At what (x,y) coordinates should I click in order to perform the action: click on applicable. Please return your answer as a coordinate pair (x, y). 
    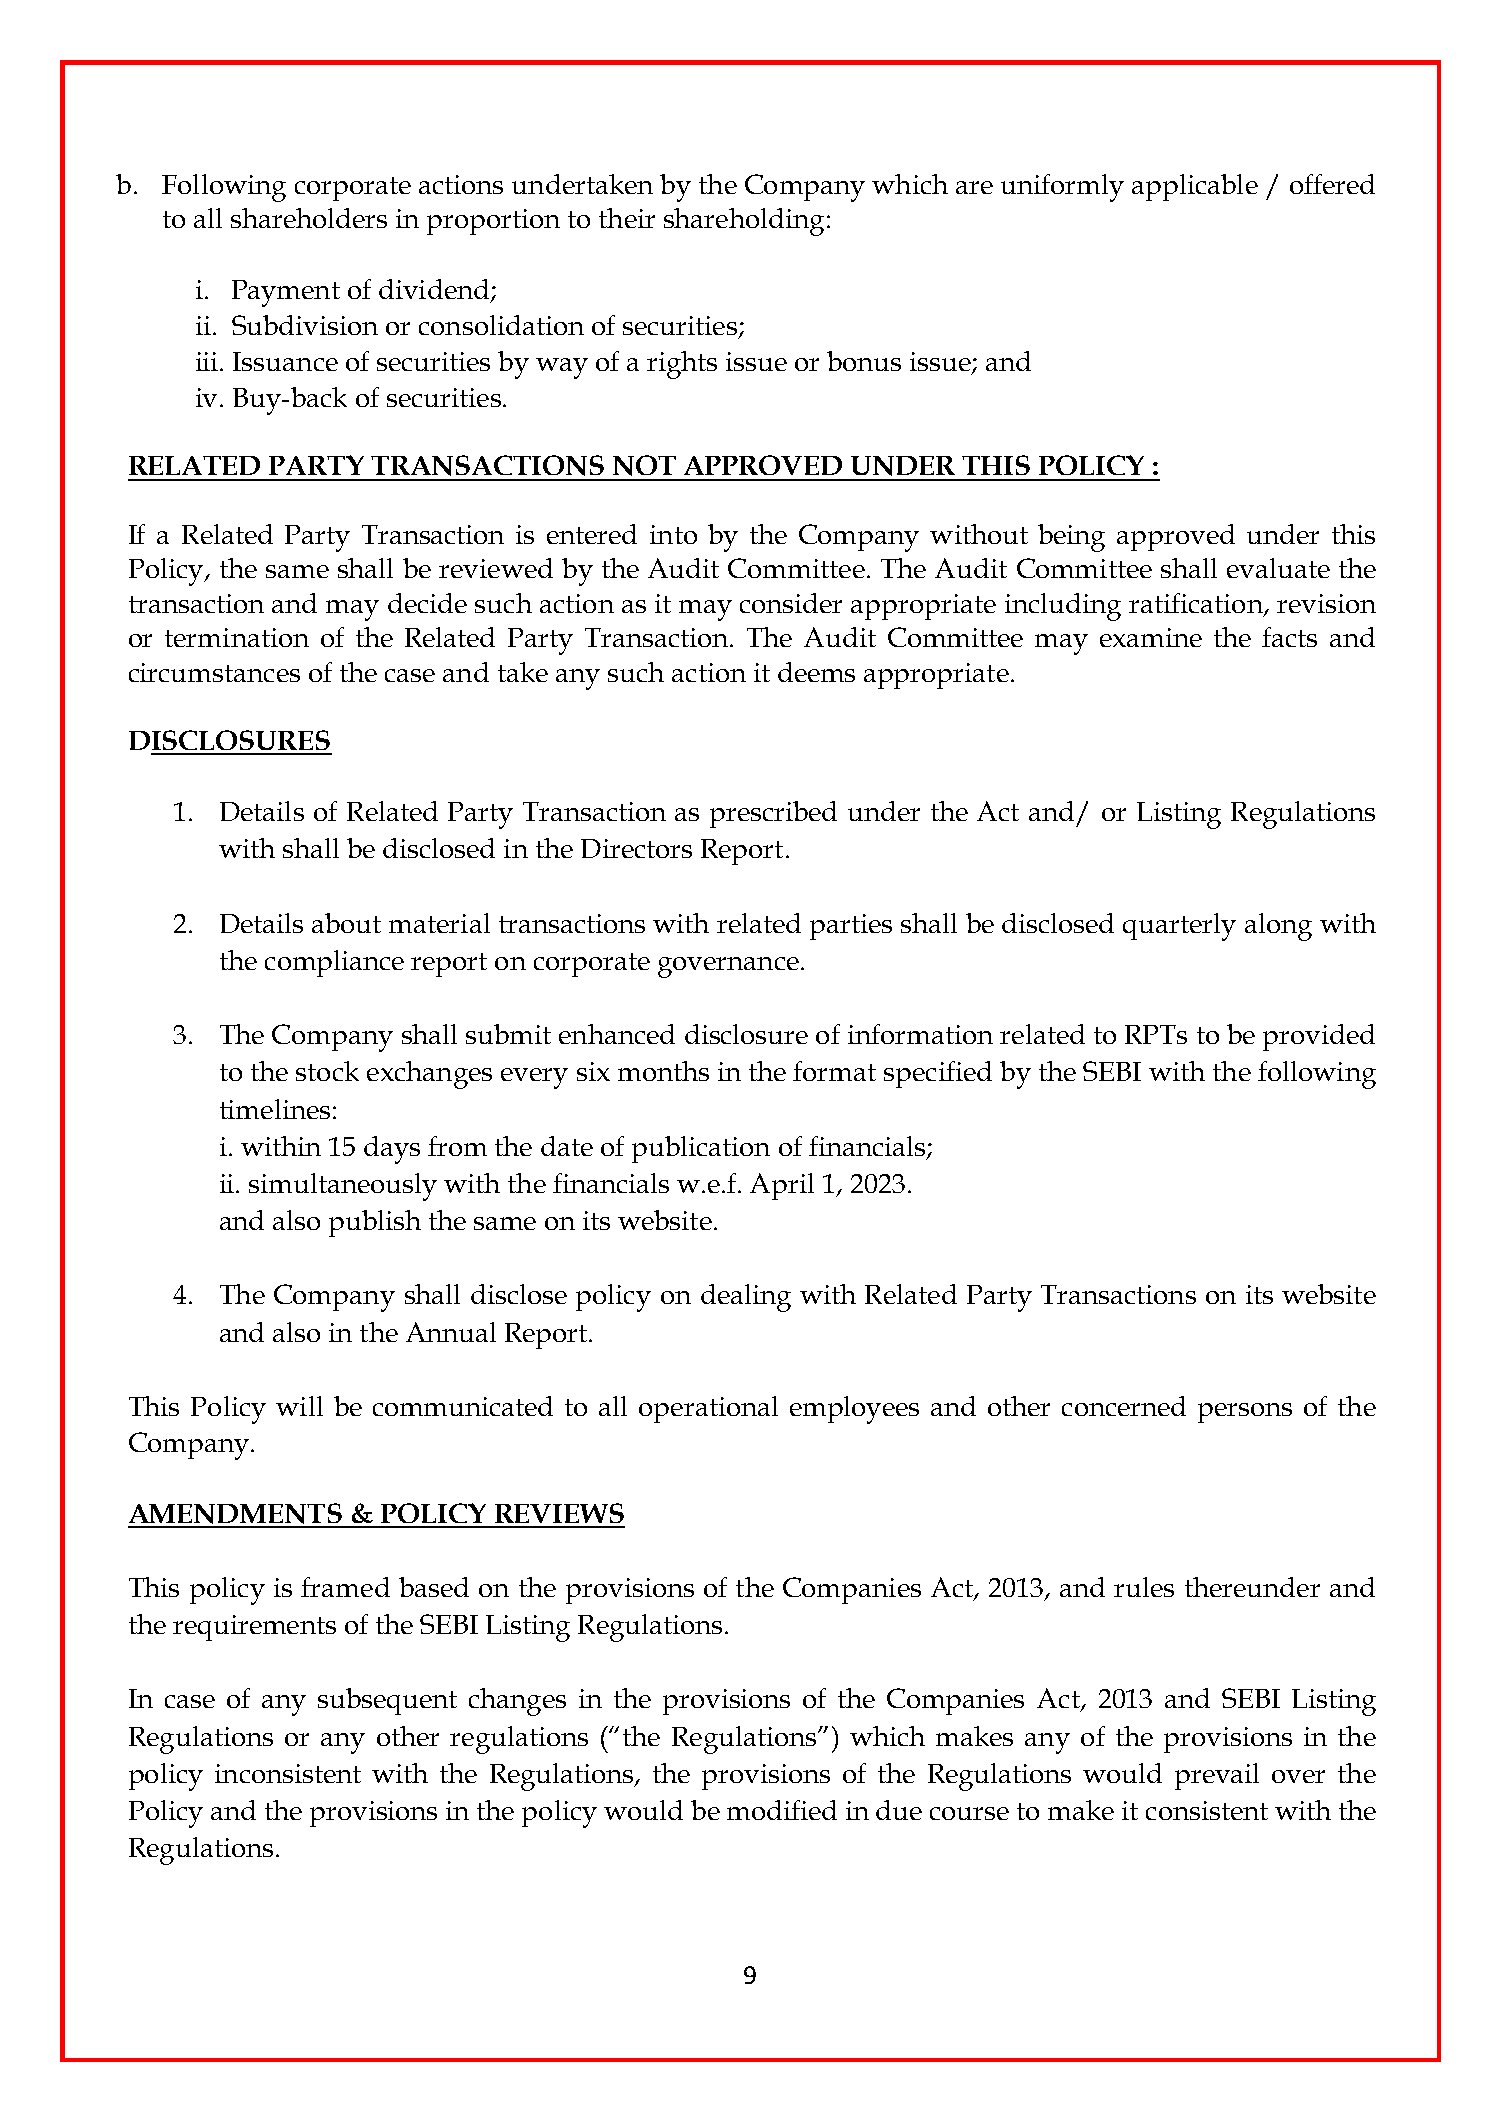
    Looking at the image, I should click on (1195, 187).
